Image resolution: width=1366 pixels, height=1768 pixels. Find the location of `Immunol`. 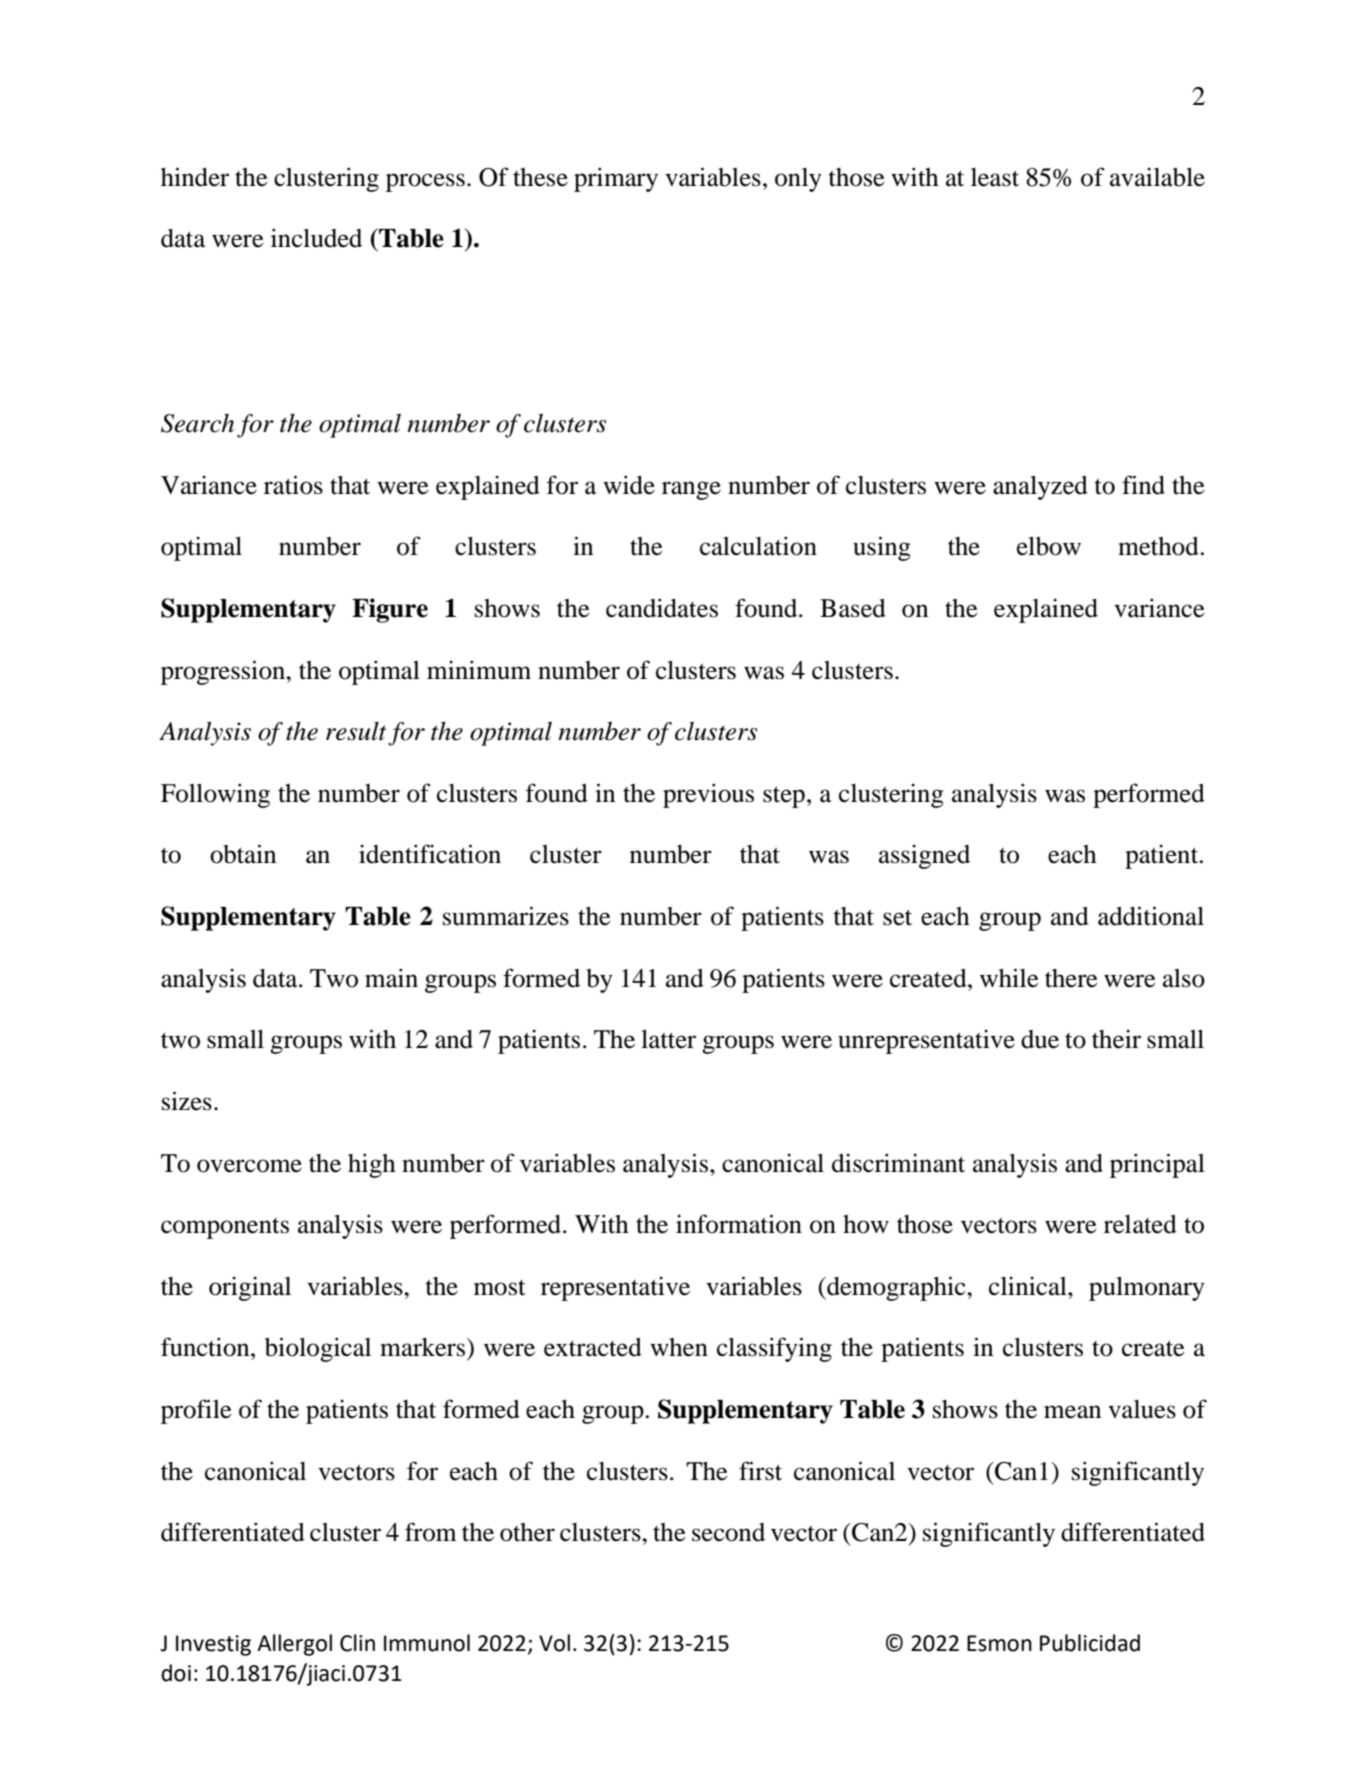

Immunol is located at coordinates (427, 1643).
